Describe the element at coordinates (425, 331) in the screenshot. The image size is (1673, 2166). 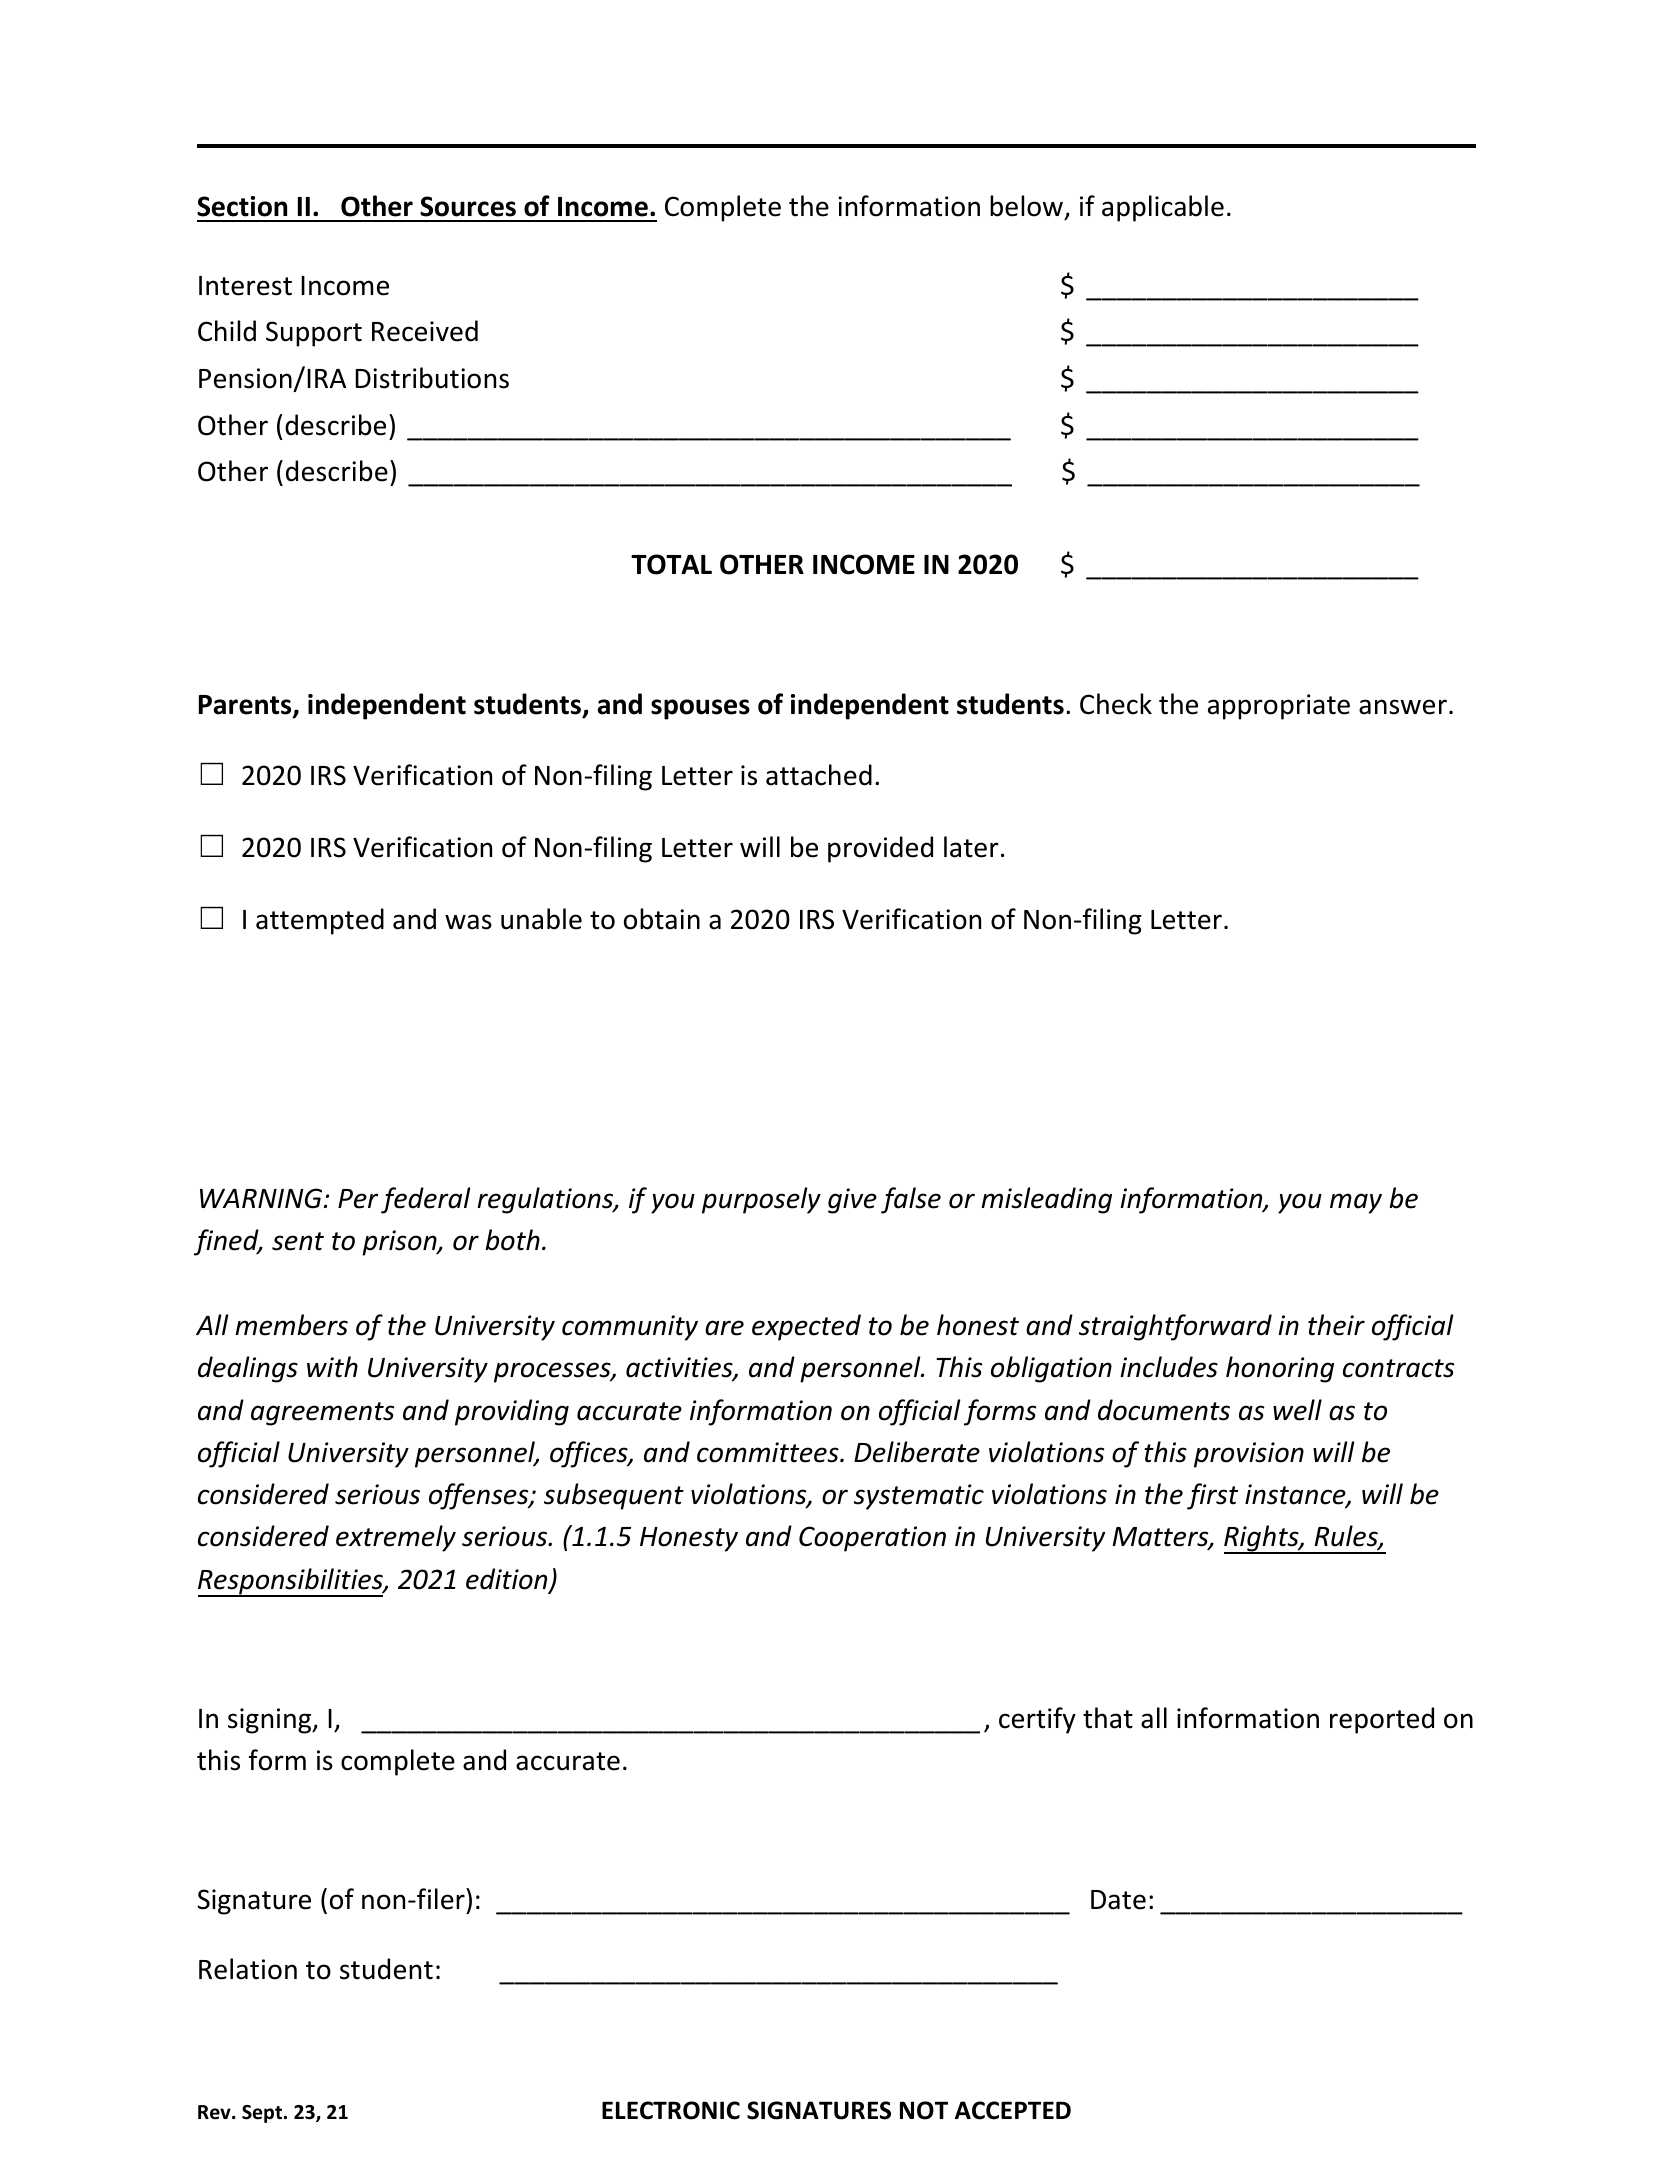
I see `Received` at that location.
